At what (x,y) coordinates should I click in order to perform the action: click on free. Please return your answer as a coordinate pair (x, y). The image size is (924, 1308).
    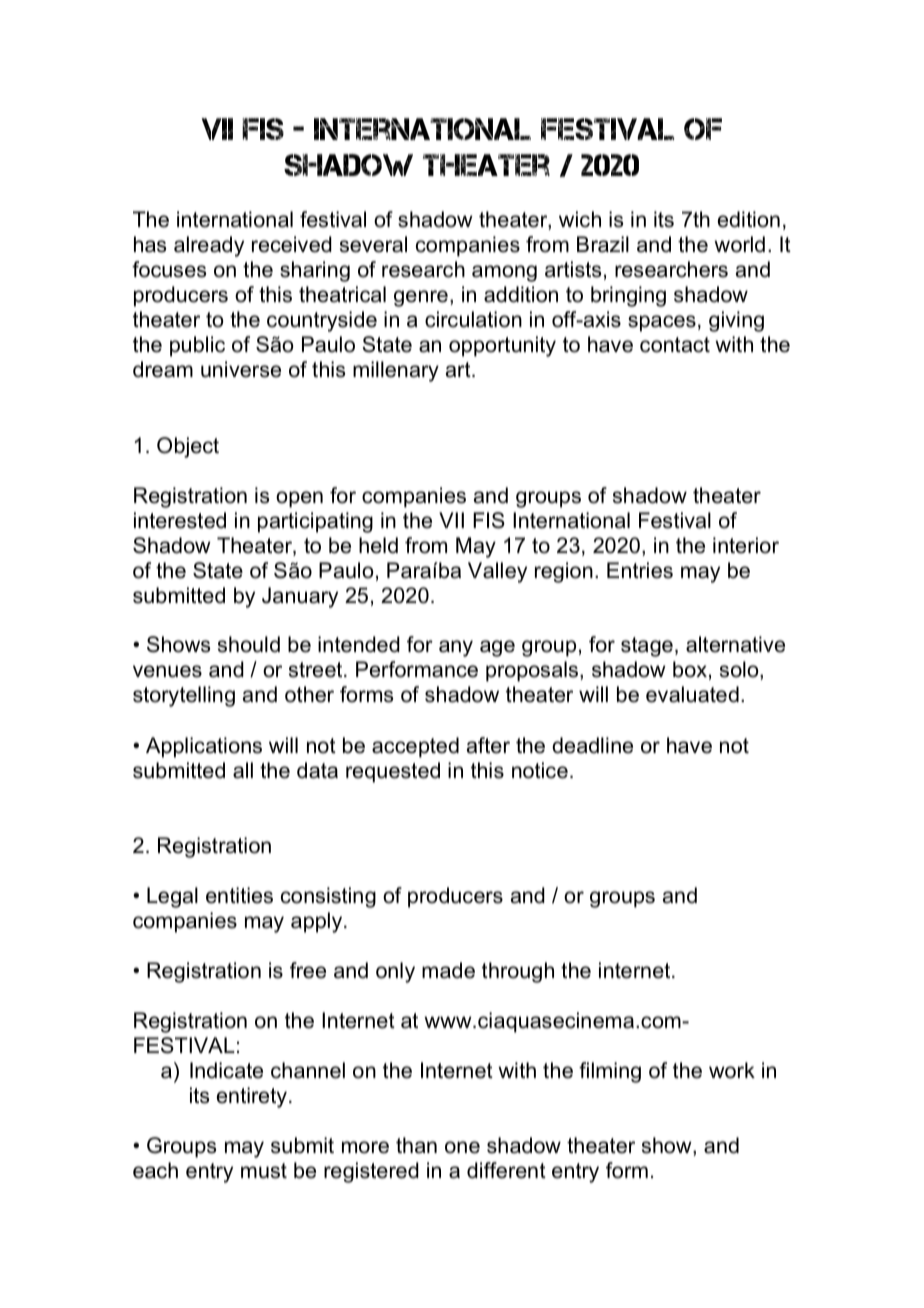
    Looking at the image, I should click on (308, 970).
